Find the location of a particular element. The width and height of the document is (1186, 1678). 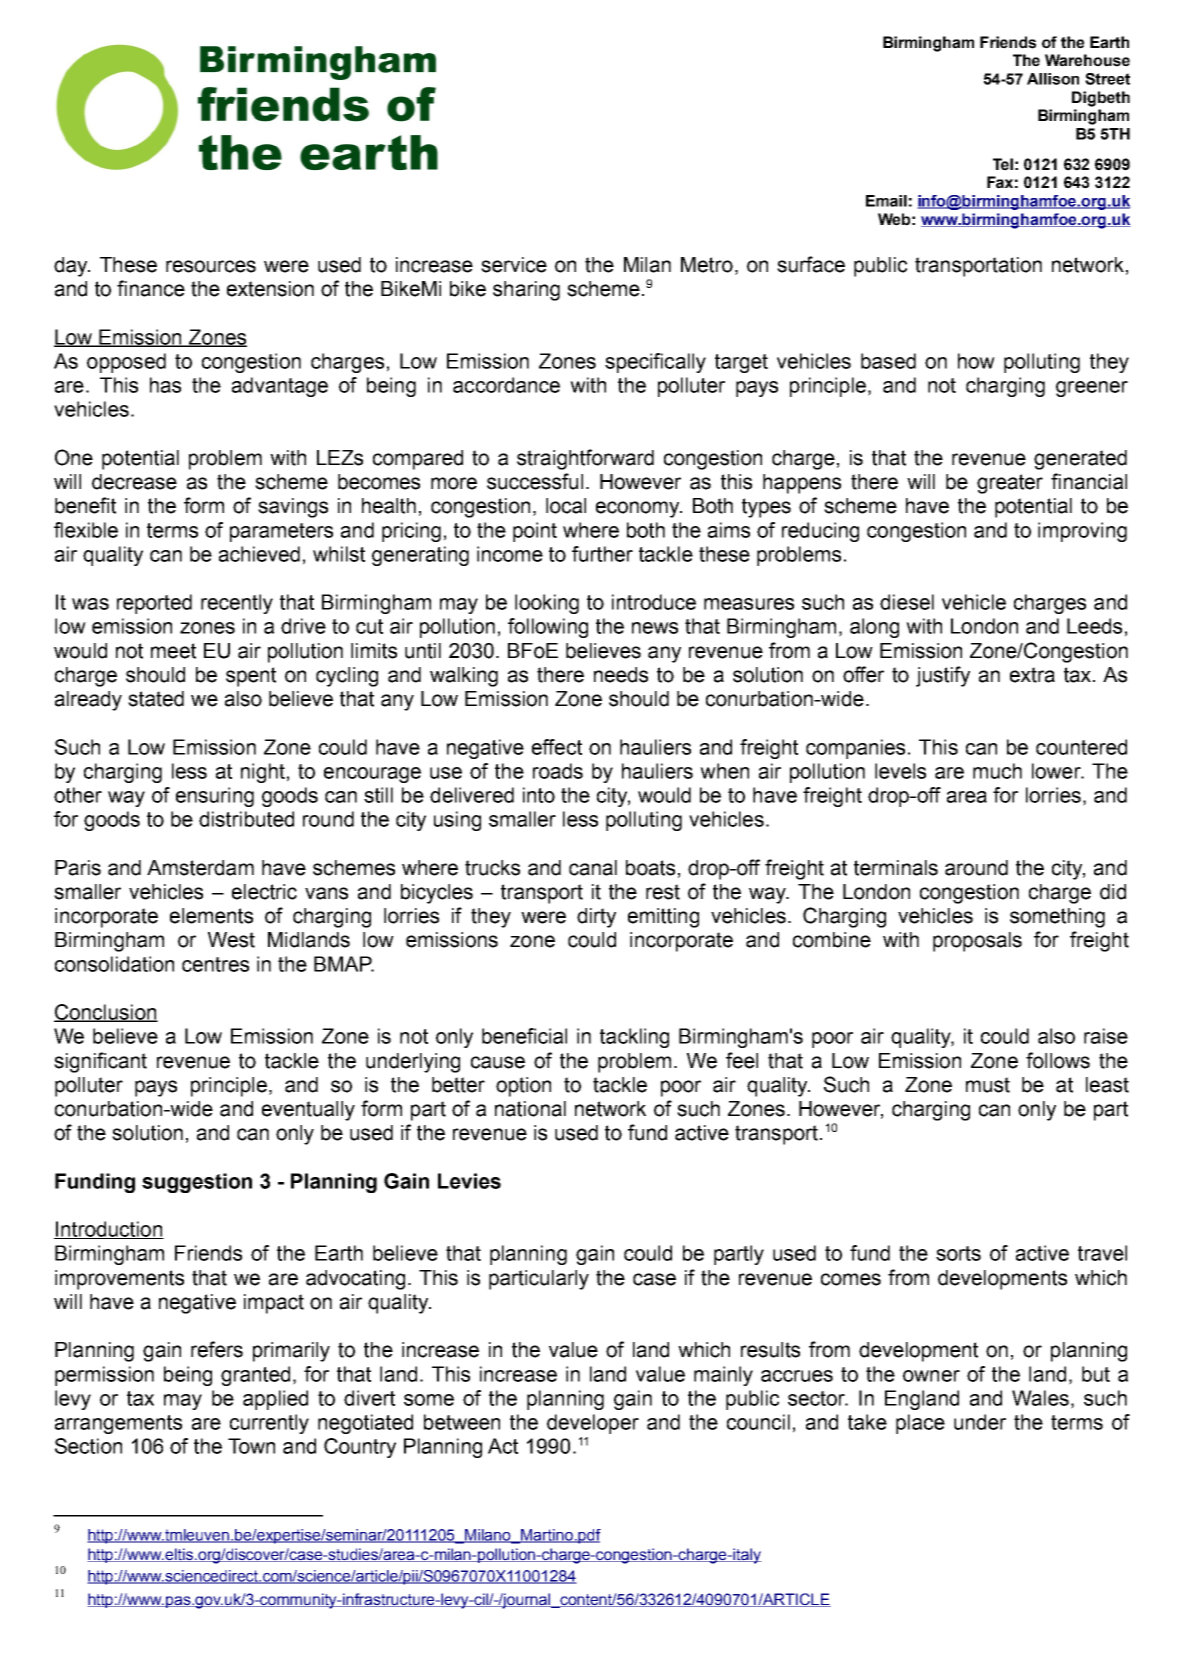

proposals is located at coordinates (977, 942).
